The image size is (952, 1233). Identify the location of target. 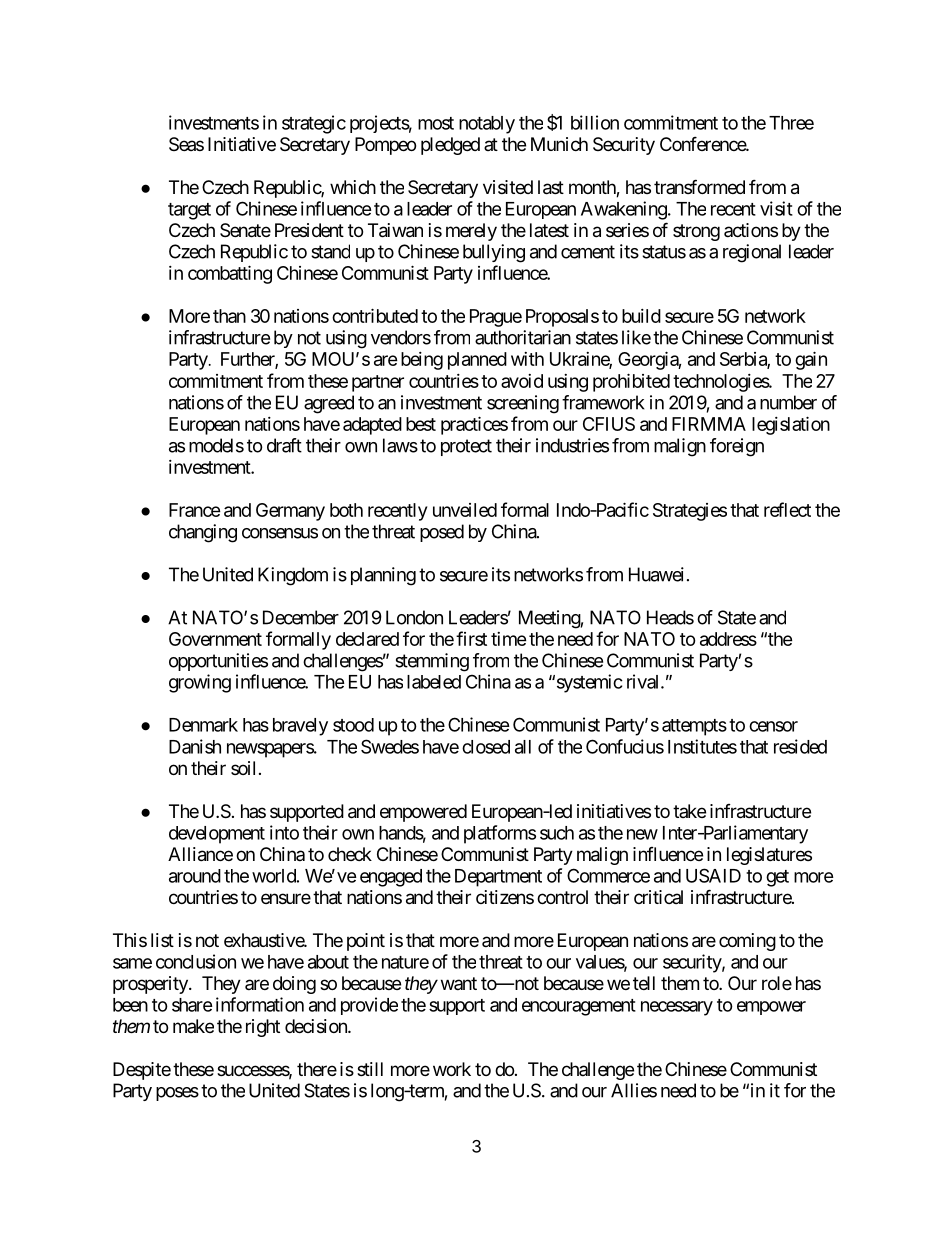
(189, 211).
